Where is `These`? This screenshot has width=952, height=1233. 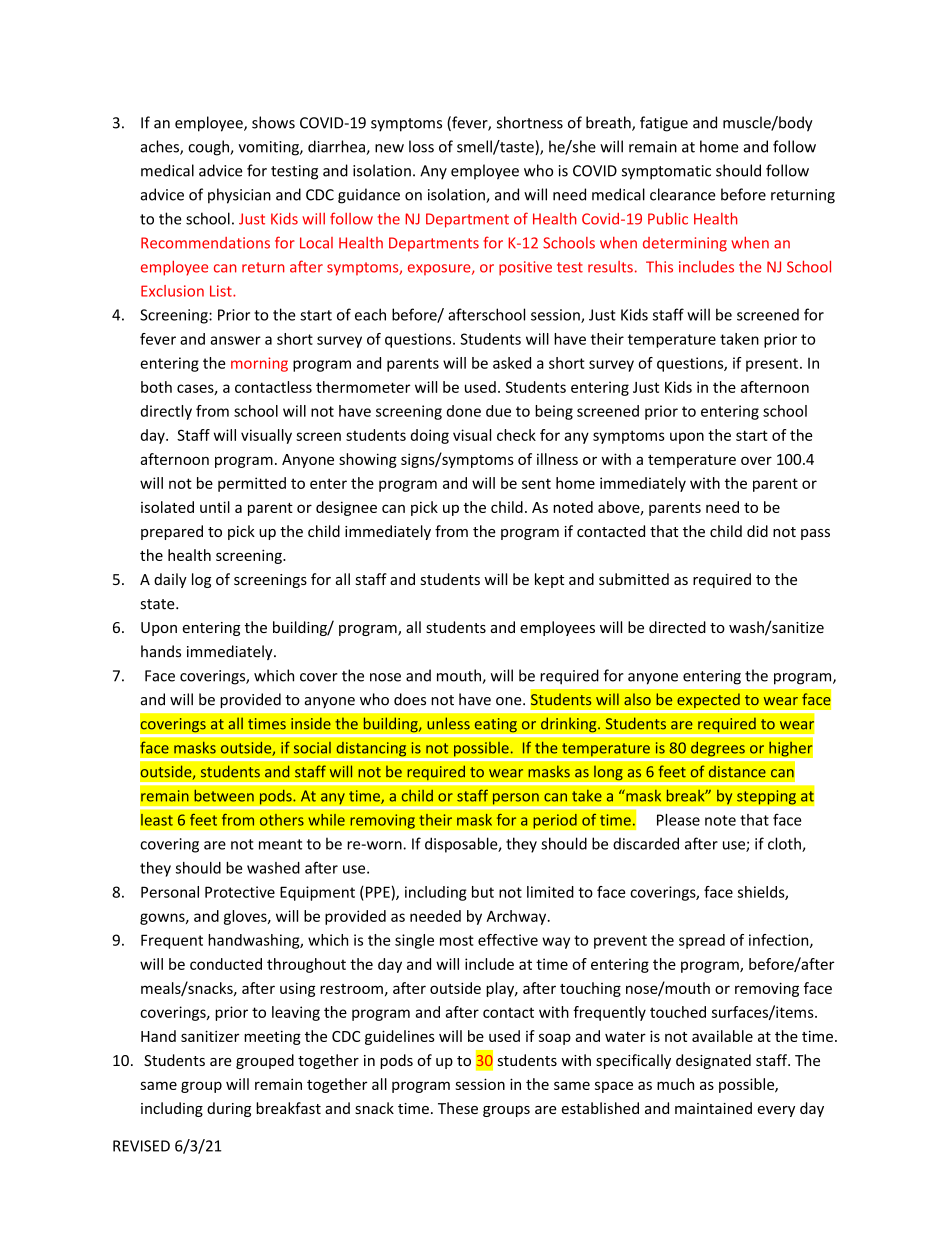 These is located at coordinates (458, 1108).
